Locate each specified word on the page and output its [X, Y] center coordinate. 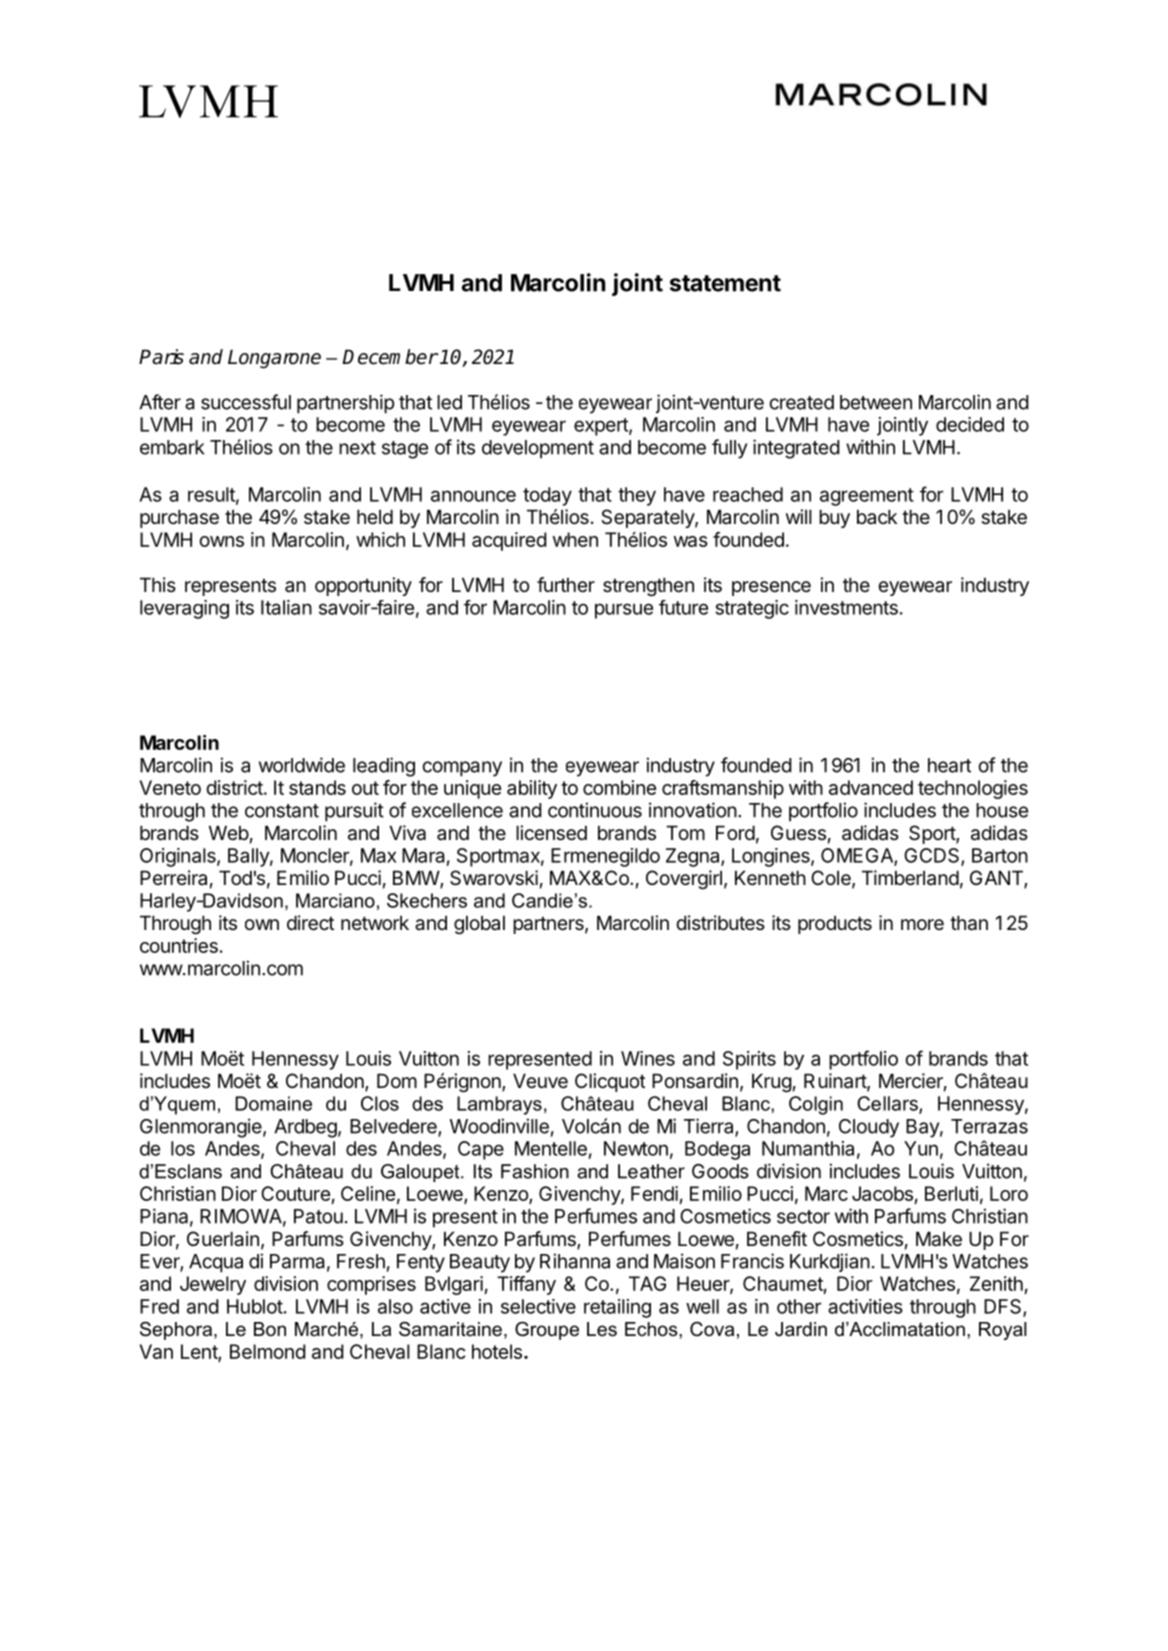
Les [602, 1329]
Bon [270, 1329]
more [922, 925]
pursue [624, 611]
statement [725, 283]
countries [179, 945]
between [876, 402]
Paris [161, 357]
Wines [648, 1058]
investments [846, 607]
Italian [286, 607]
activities [865, 1306]
